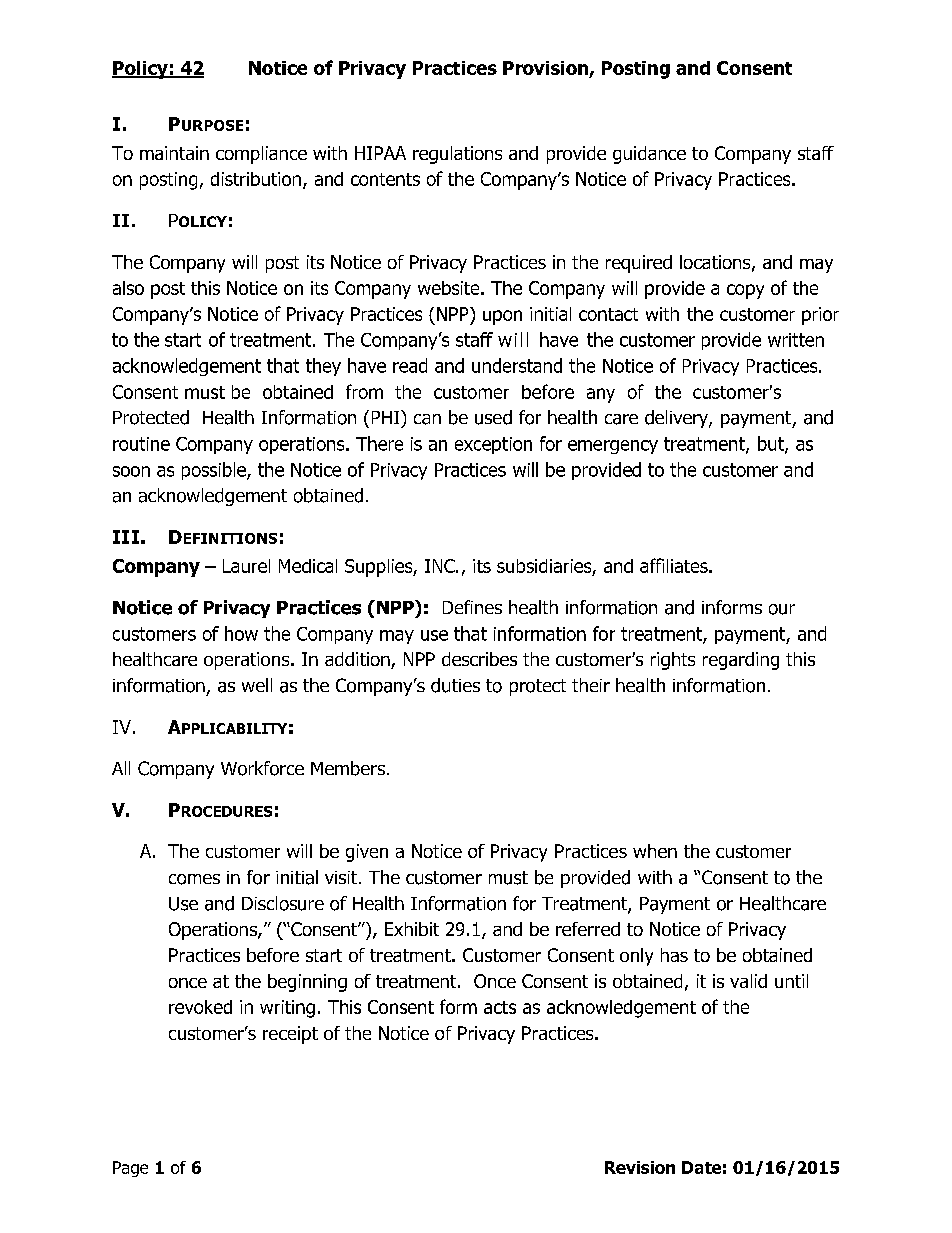 The height and width of the screenshot is (1233, 952). What do you see at coordinates (457, 155) in the screenshot?
I see `regulations` at bounding box center [457, 155].
